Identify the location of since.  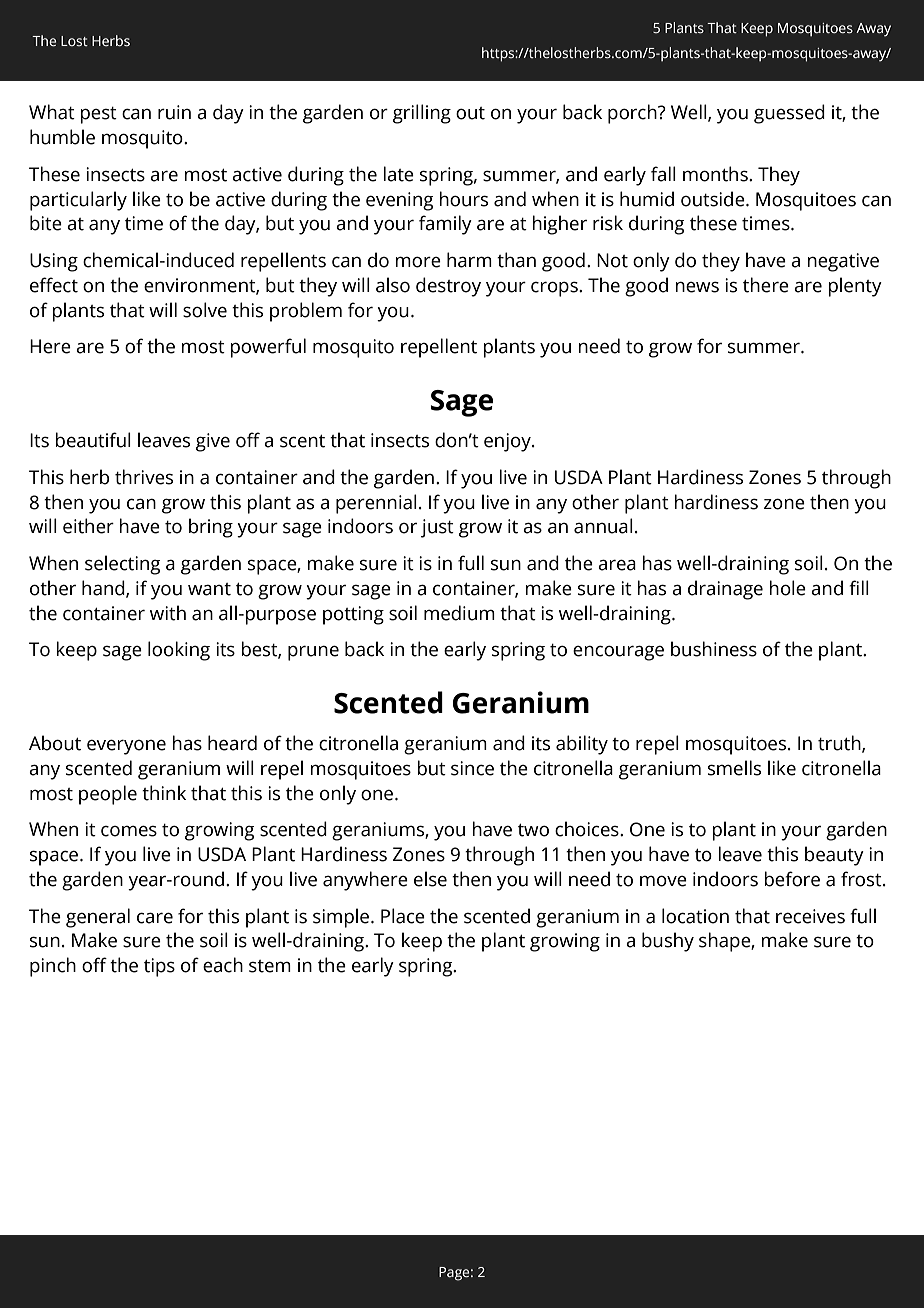
(472, 768).
